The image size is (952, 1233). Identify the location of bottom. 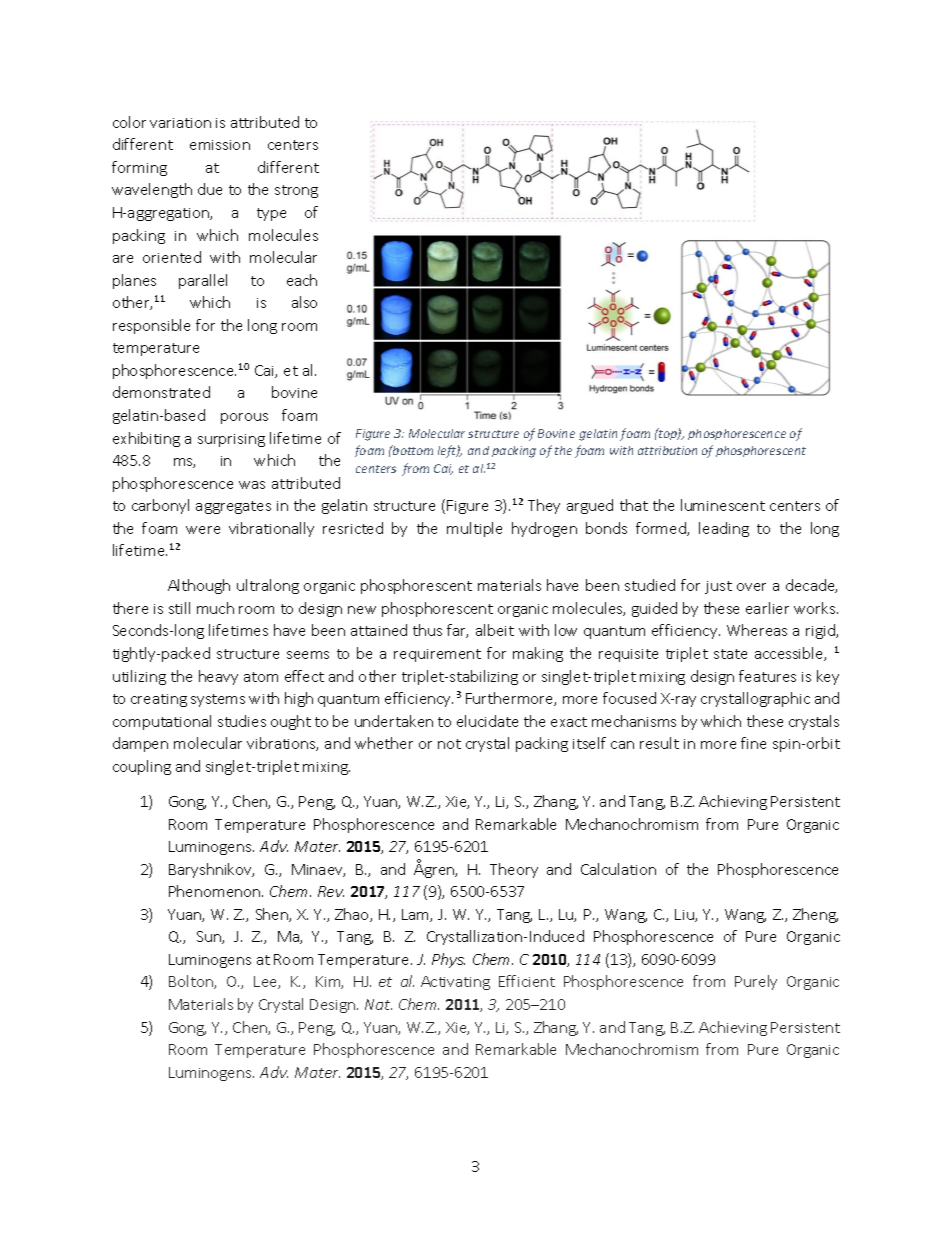
(412, 450).
